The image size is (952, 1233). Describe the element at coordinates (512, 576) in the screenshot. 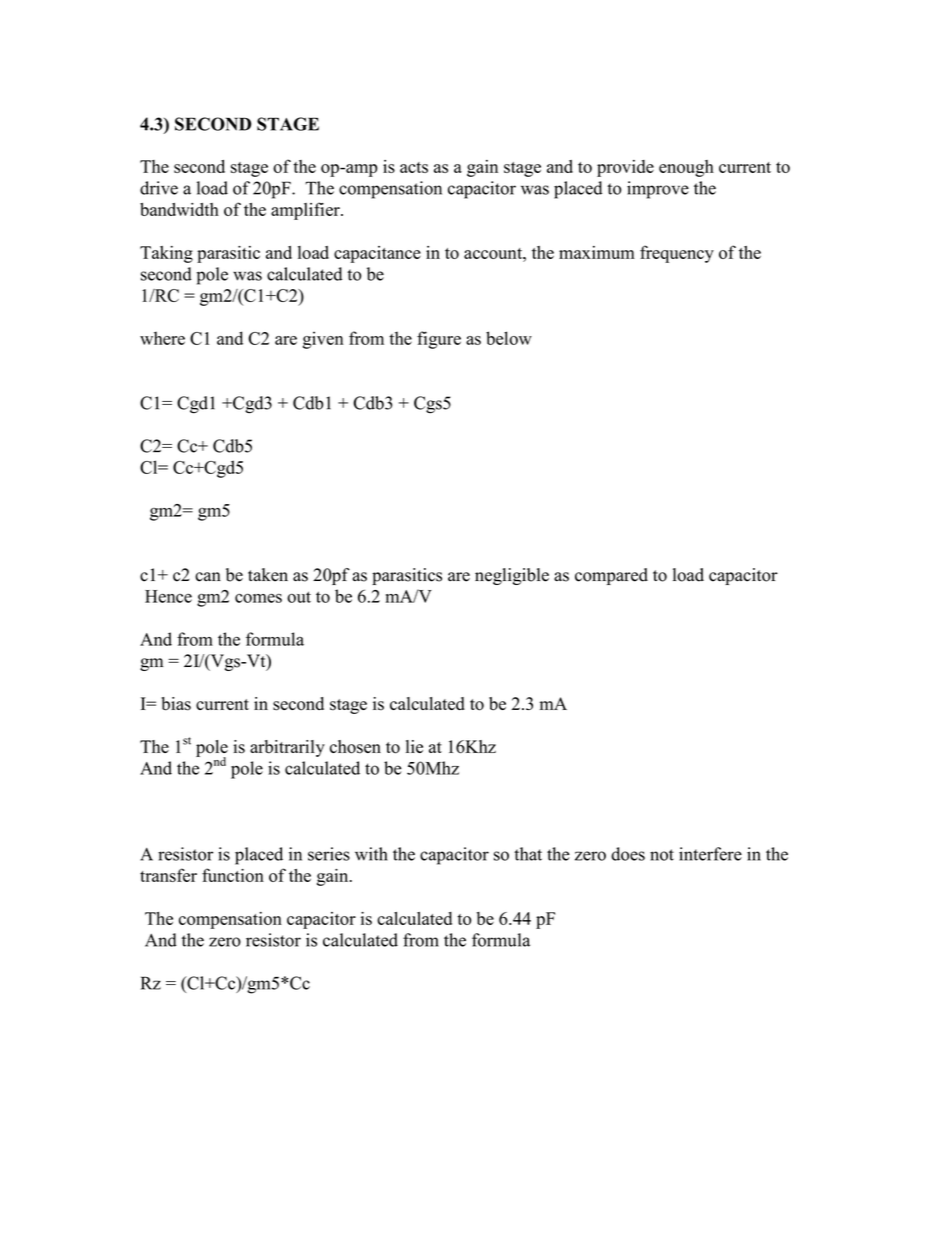

I see `negligible` at that location.
